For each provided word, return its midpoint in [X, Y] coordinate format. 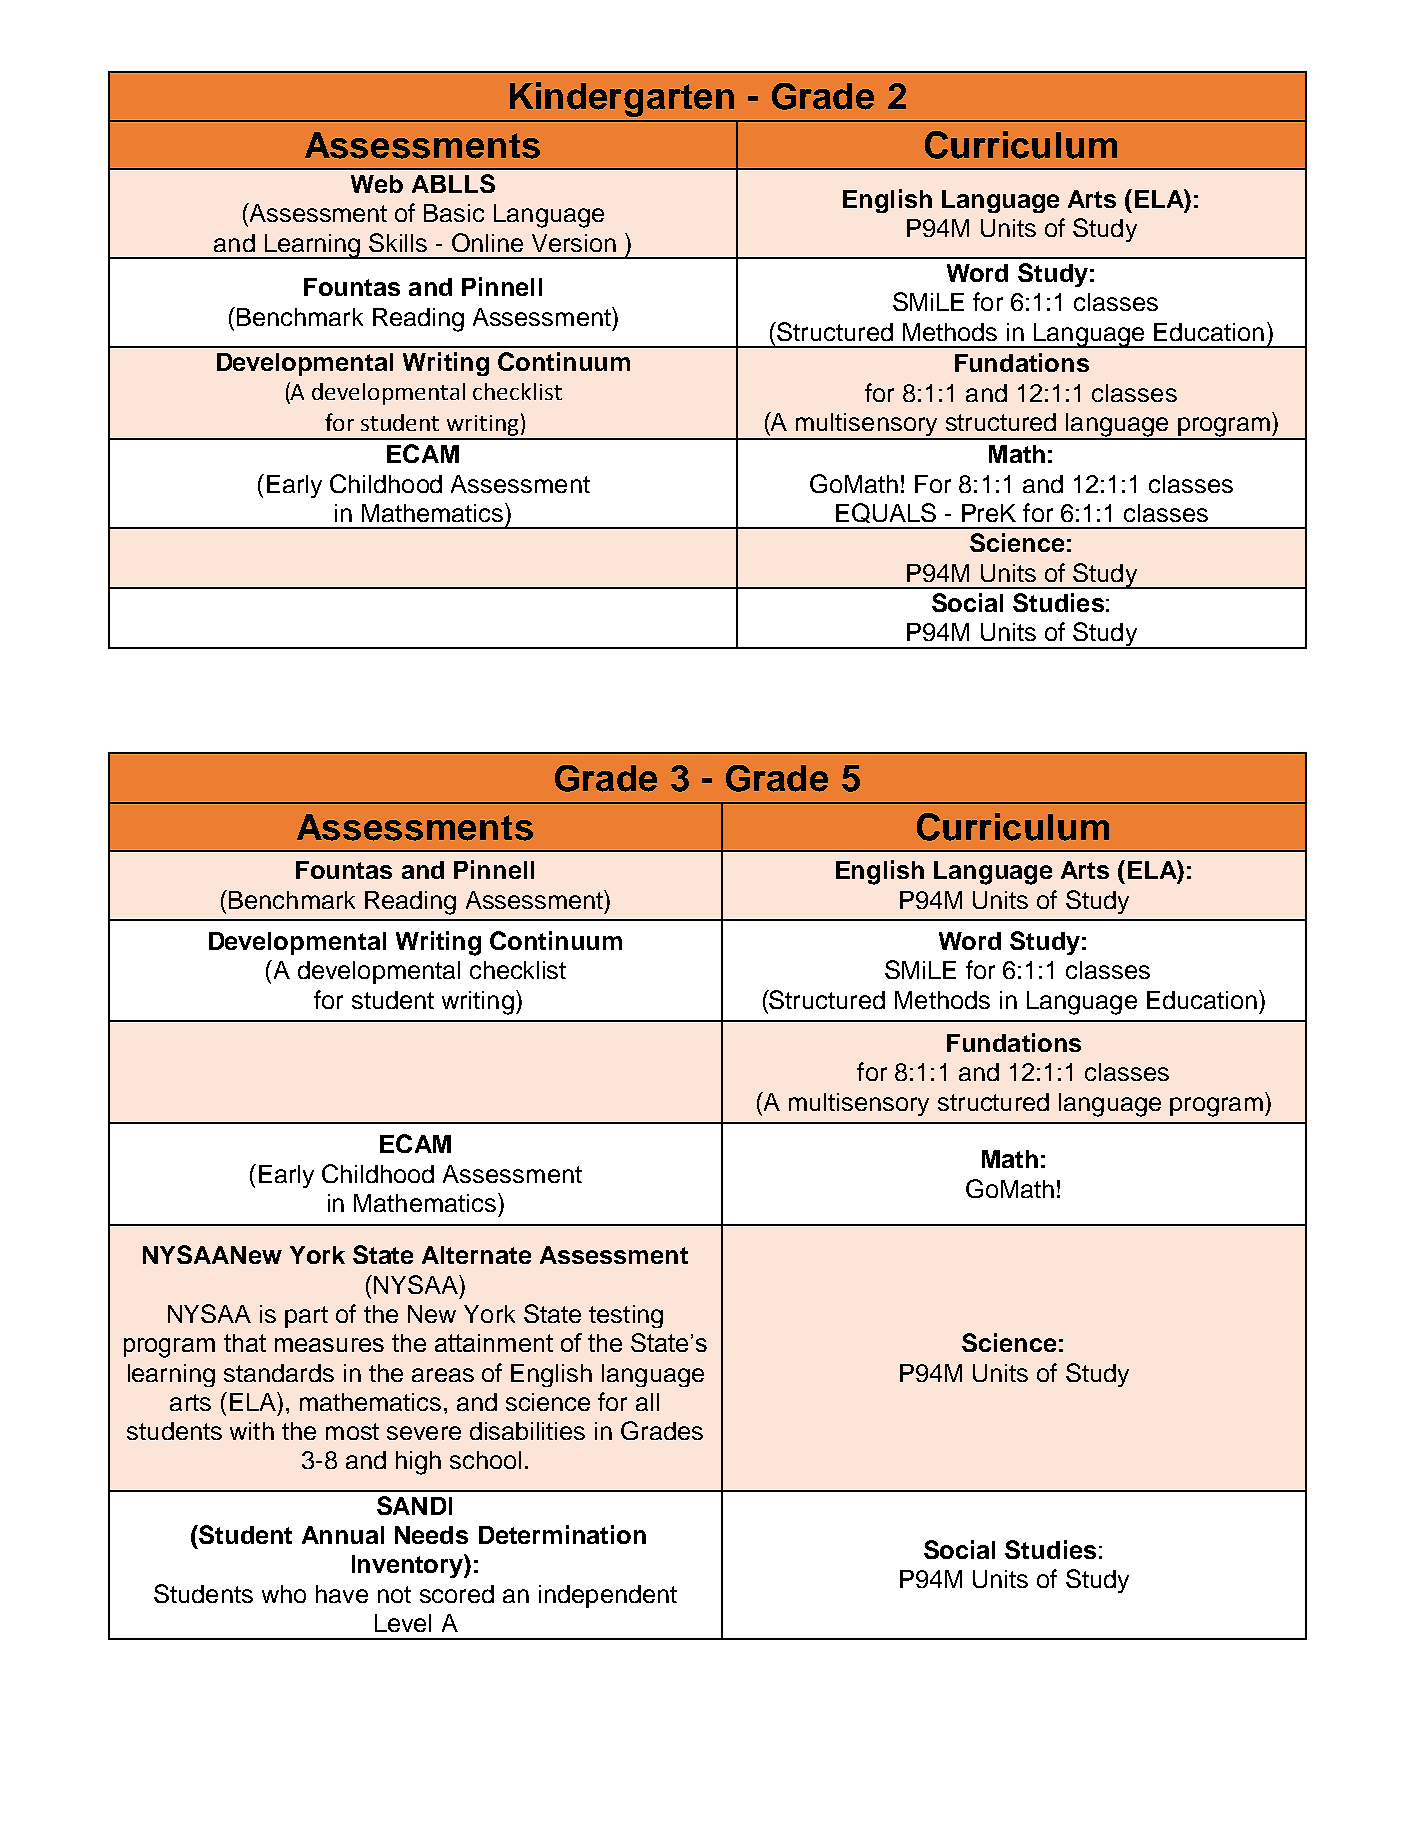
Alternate [476, 1255]
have [342, 1594]
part [306, 1317]
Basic [454, 213]
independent [608, 1596]
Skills [398, 242]
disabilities [527, 1431]
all [647, 1402]
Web [377, 184]
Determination [562, 1534]
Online [487, 242]
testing [626, 1316]
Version [574, 243]
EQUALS [886, 513]
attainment [494, 1343]
